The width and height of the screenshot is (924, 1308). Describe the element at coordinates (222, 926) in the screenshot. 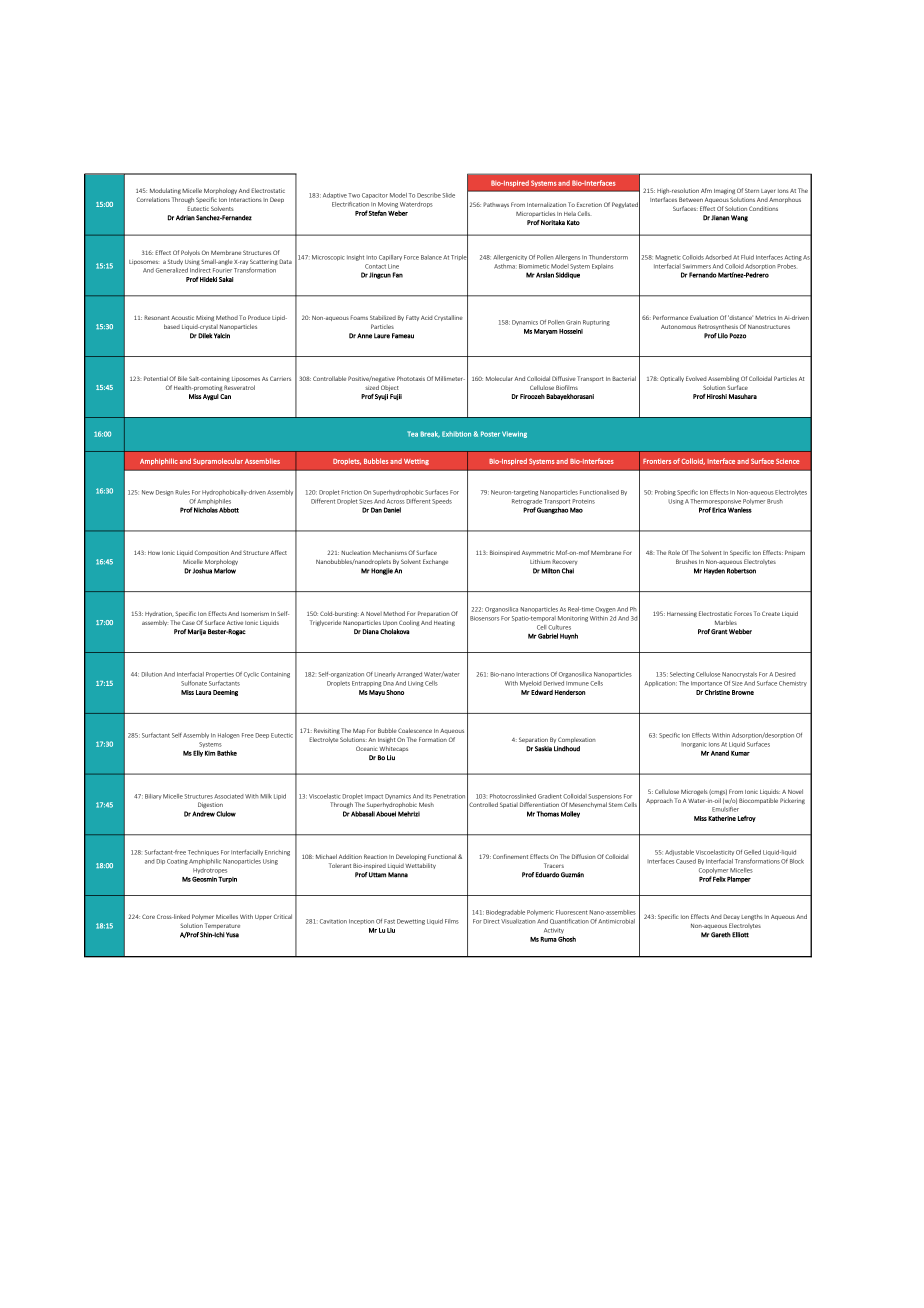

I see `Temperature` at that location.
